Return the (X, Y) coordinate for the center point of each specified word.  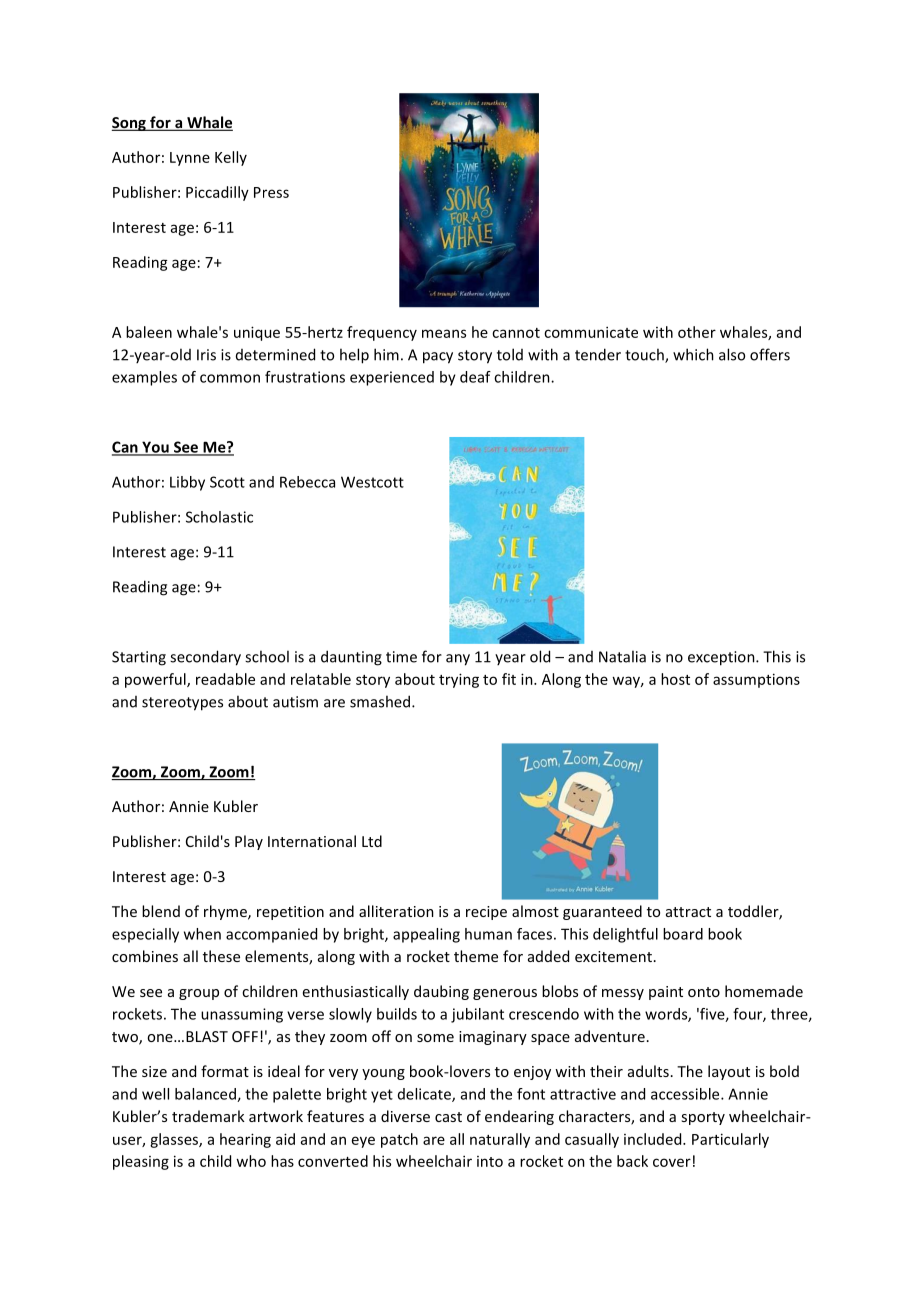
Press (271, 192)
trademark (208, 1116)
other (697, 332)
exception (722, 658)
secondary (205, 658)
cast (448, 1117)
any (458, 660)
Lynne (190, 159)
